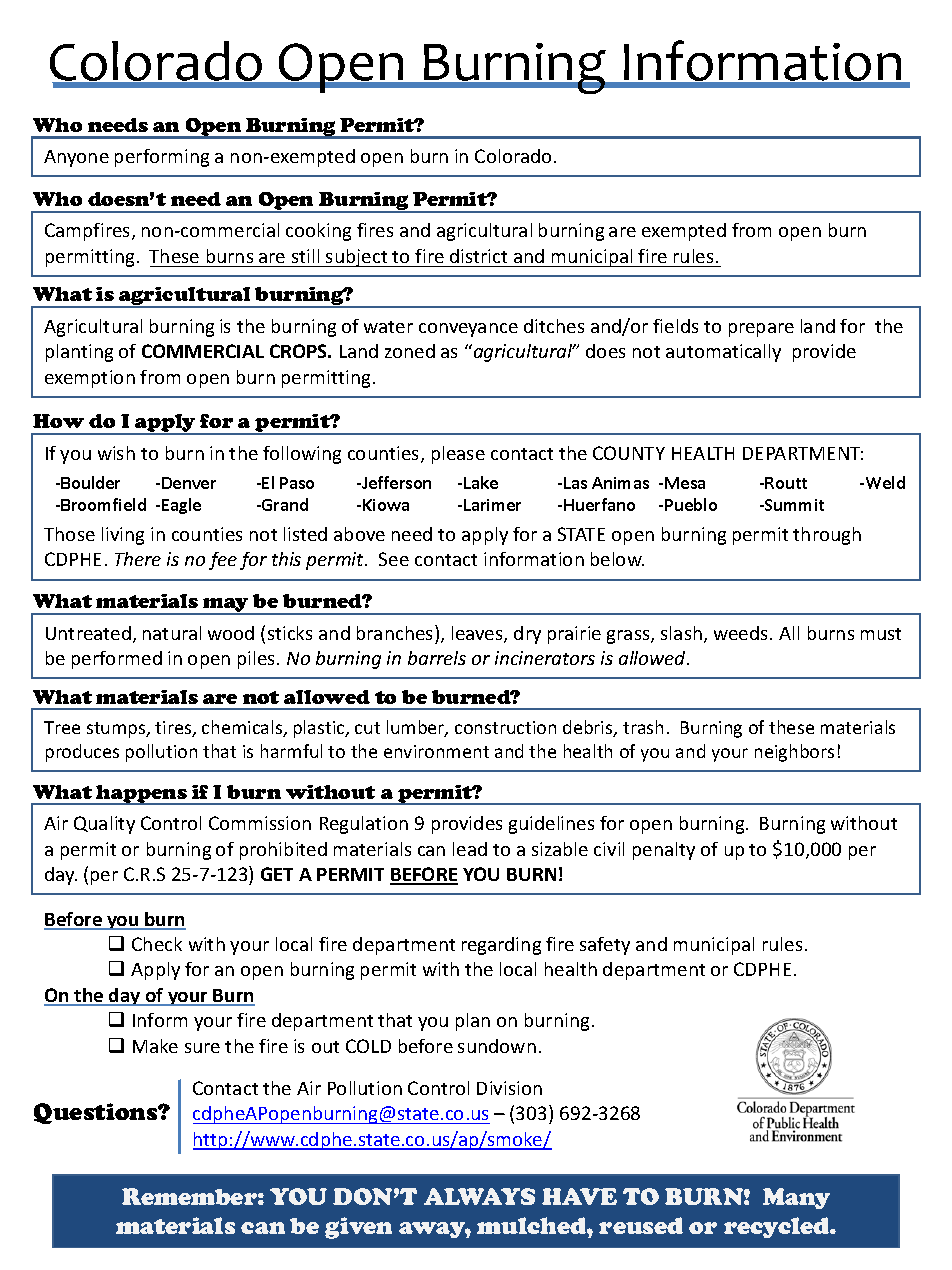 This screenshot has height=1270, width=952. I want to click on district, so click(478, 256).
